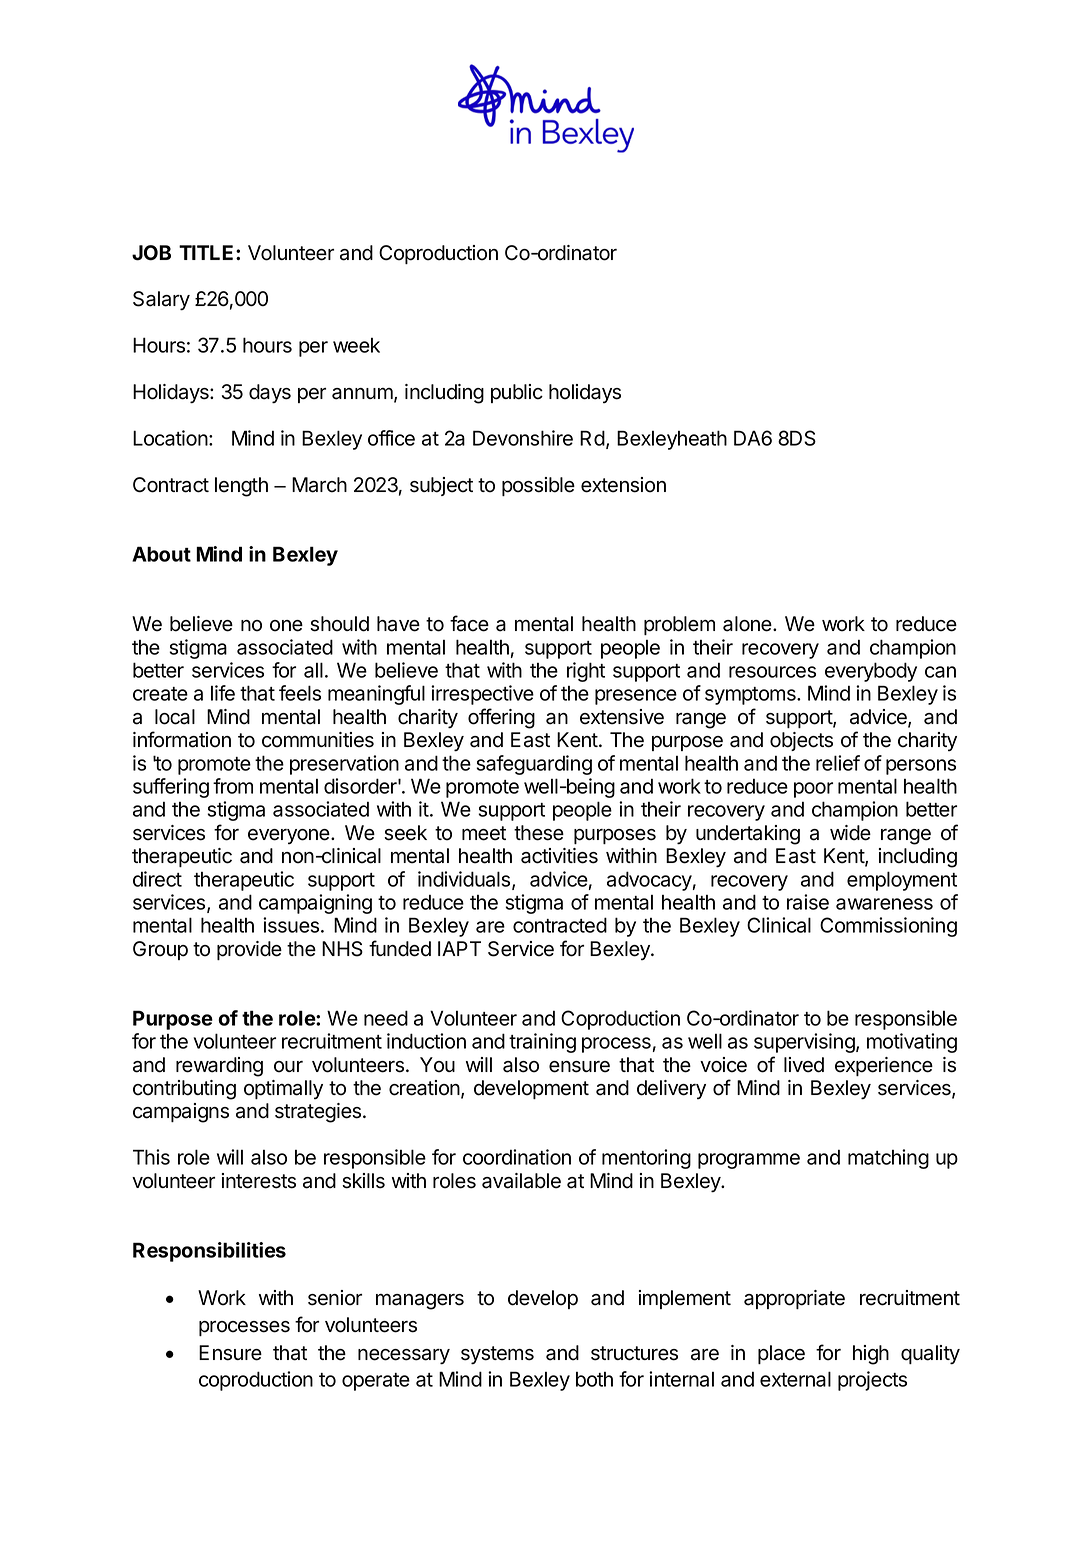 This screenshot has height=1544, width=1092. Describe the element at coordinates (233, 786) in the screenshot. I see `from` at that location.
